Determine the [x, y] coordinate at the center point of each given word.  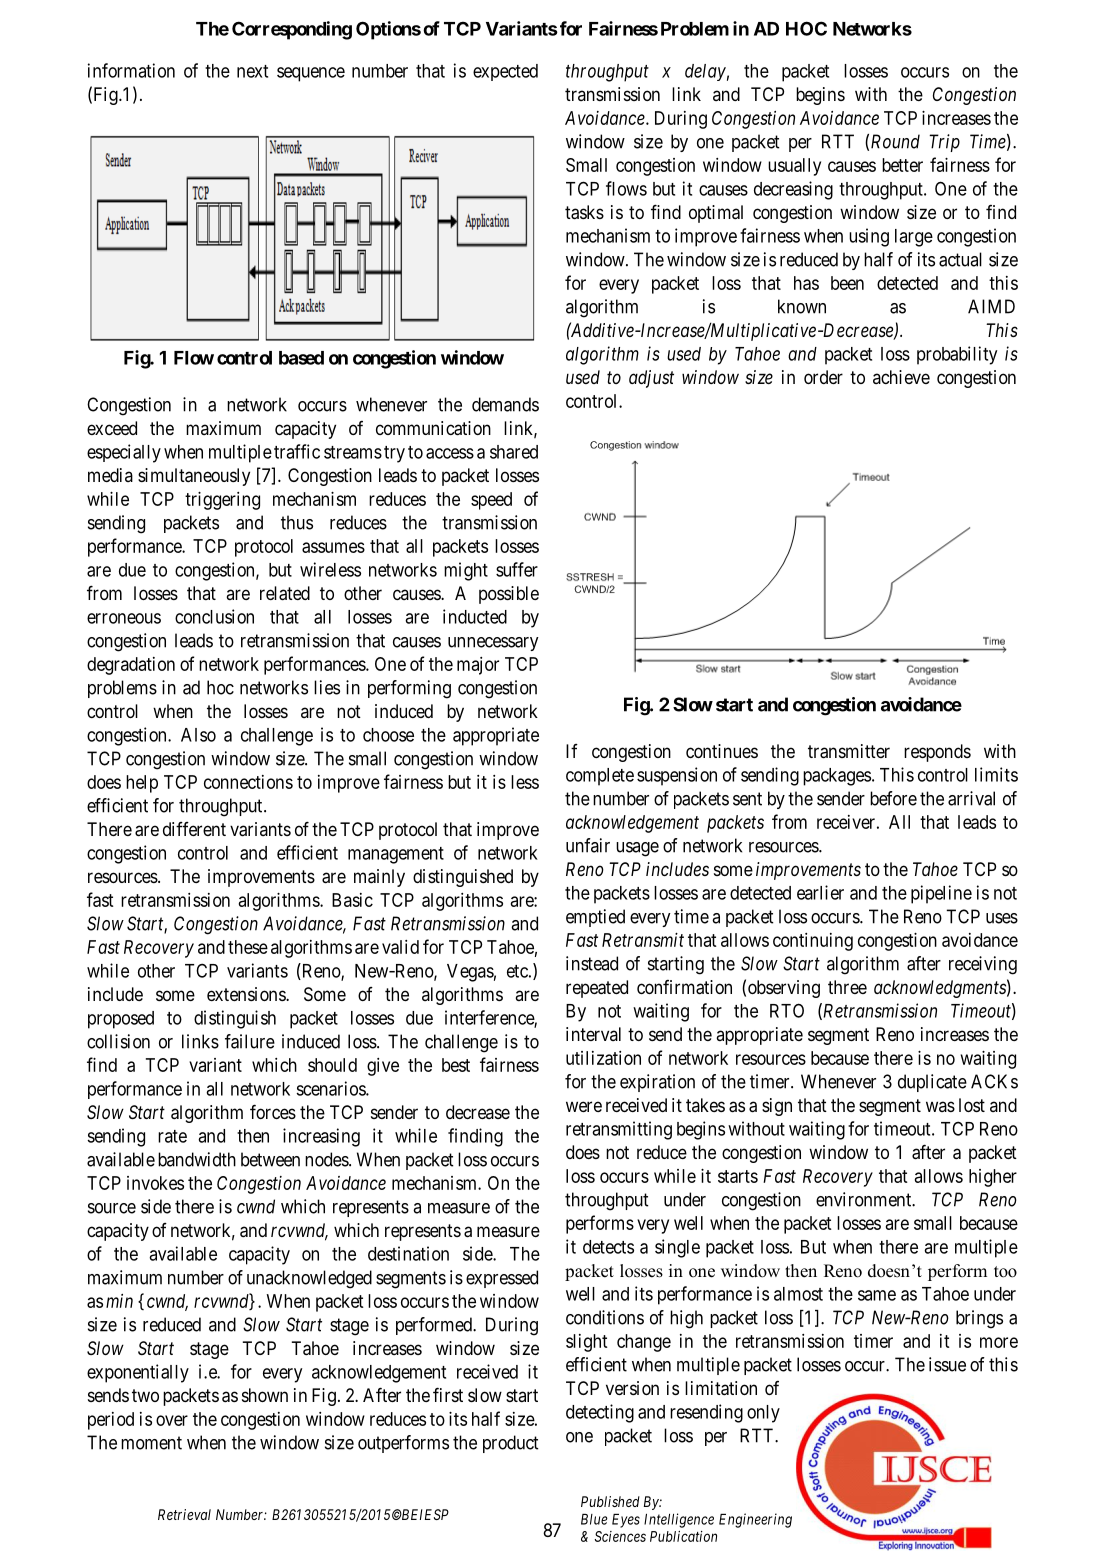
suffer [517, 569]
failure [250, 1041]
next [252, 71]
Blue [594, 1519]
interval [593, 1034]
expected [505, 72]
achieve [901, 377]
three [847, 987]
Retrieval [184, 1514]
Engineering [755, 1520]
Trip [944, 143]
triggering [222, 501]
